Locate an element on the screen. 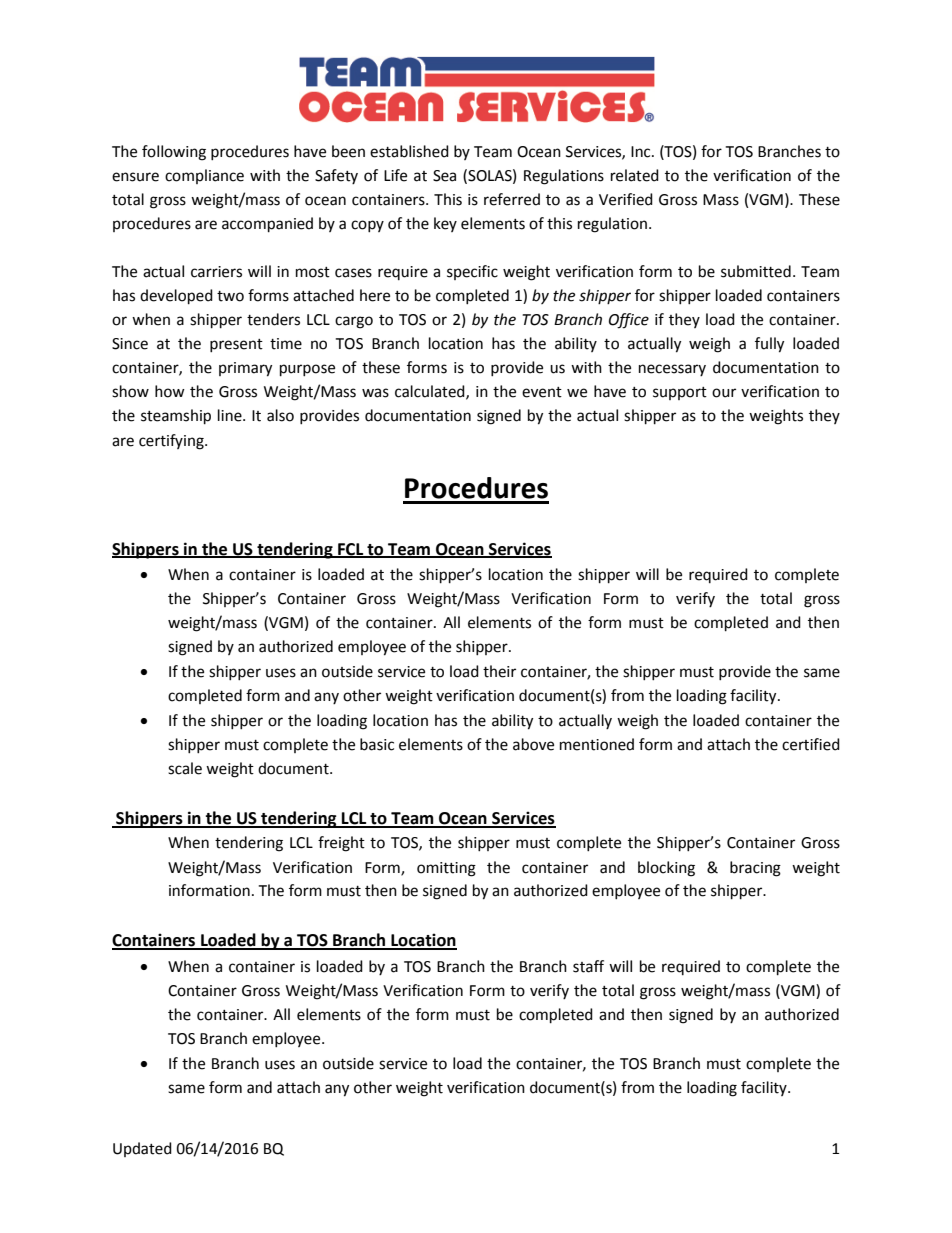 This screenshot has height=1233, width=952. certified is located at coordinates (811, 744).
